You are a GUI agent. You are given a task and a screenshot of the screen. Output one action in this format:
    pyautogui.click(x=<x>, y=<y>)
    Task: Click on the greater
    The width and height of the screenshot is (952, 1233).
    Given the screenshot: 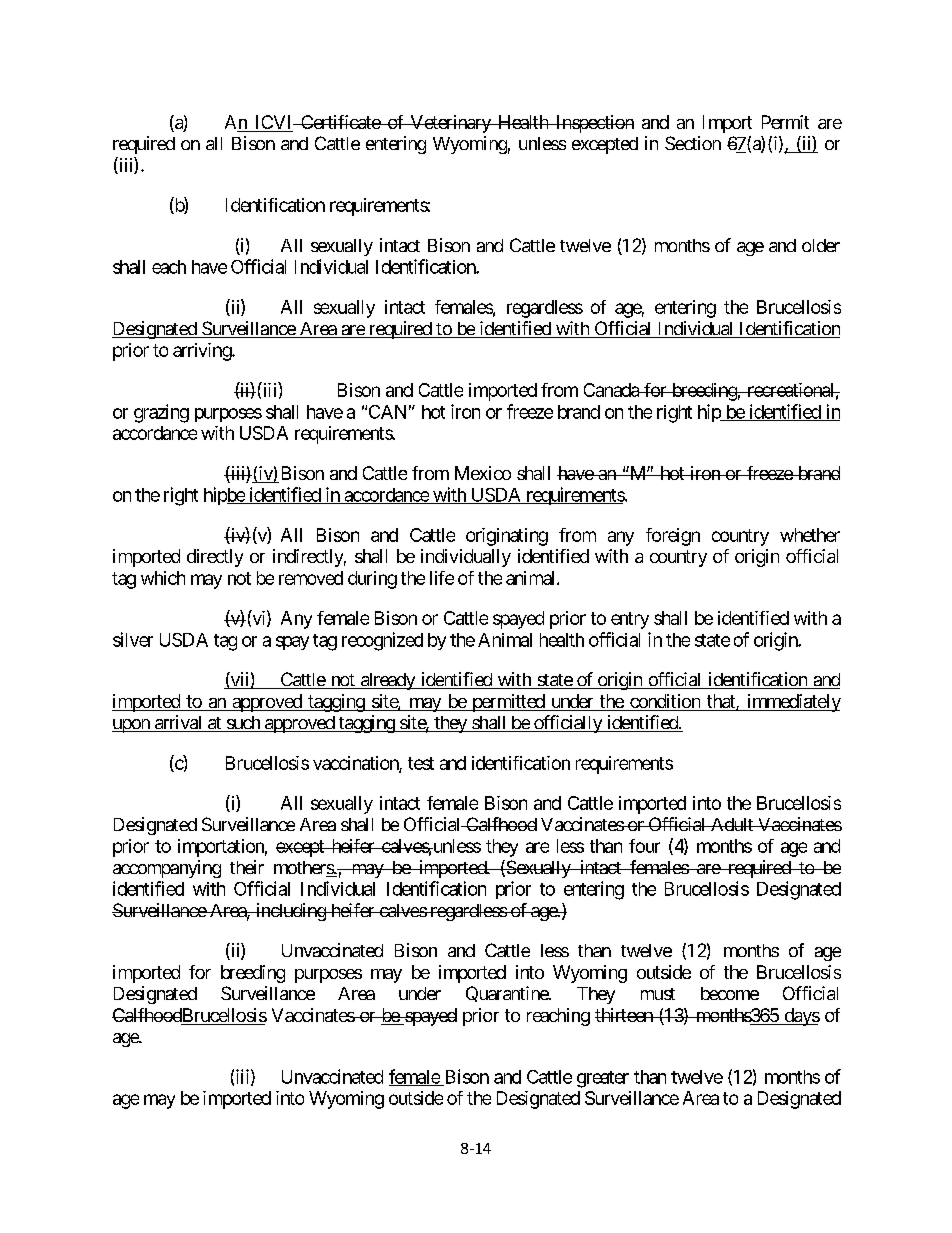 What is the action you would take?
    pyautogui.click(x=603, y=1079)
